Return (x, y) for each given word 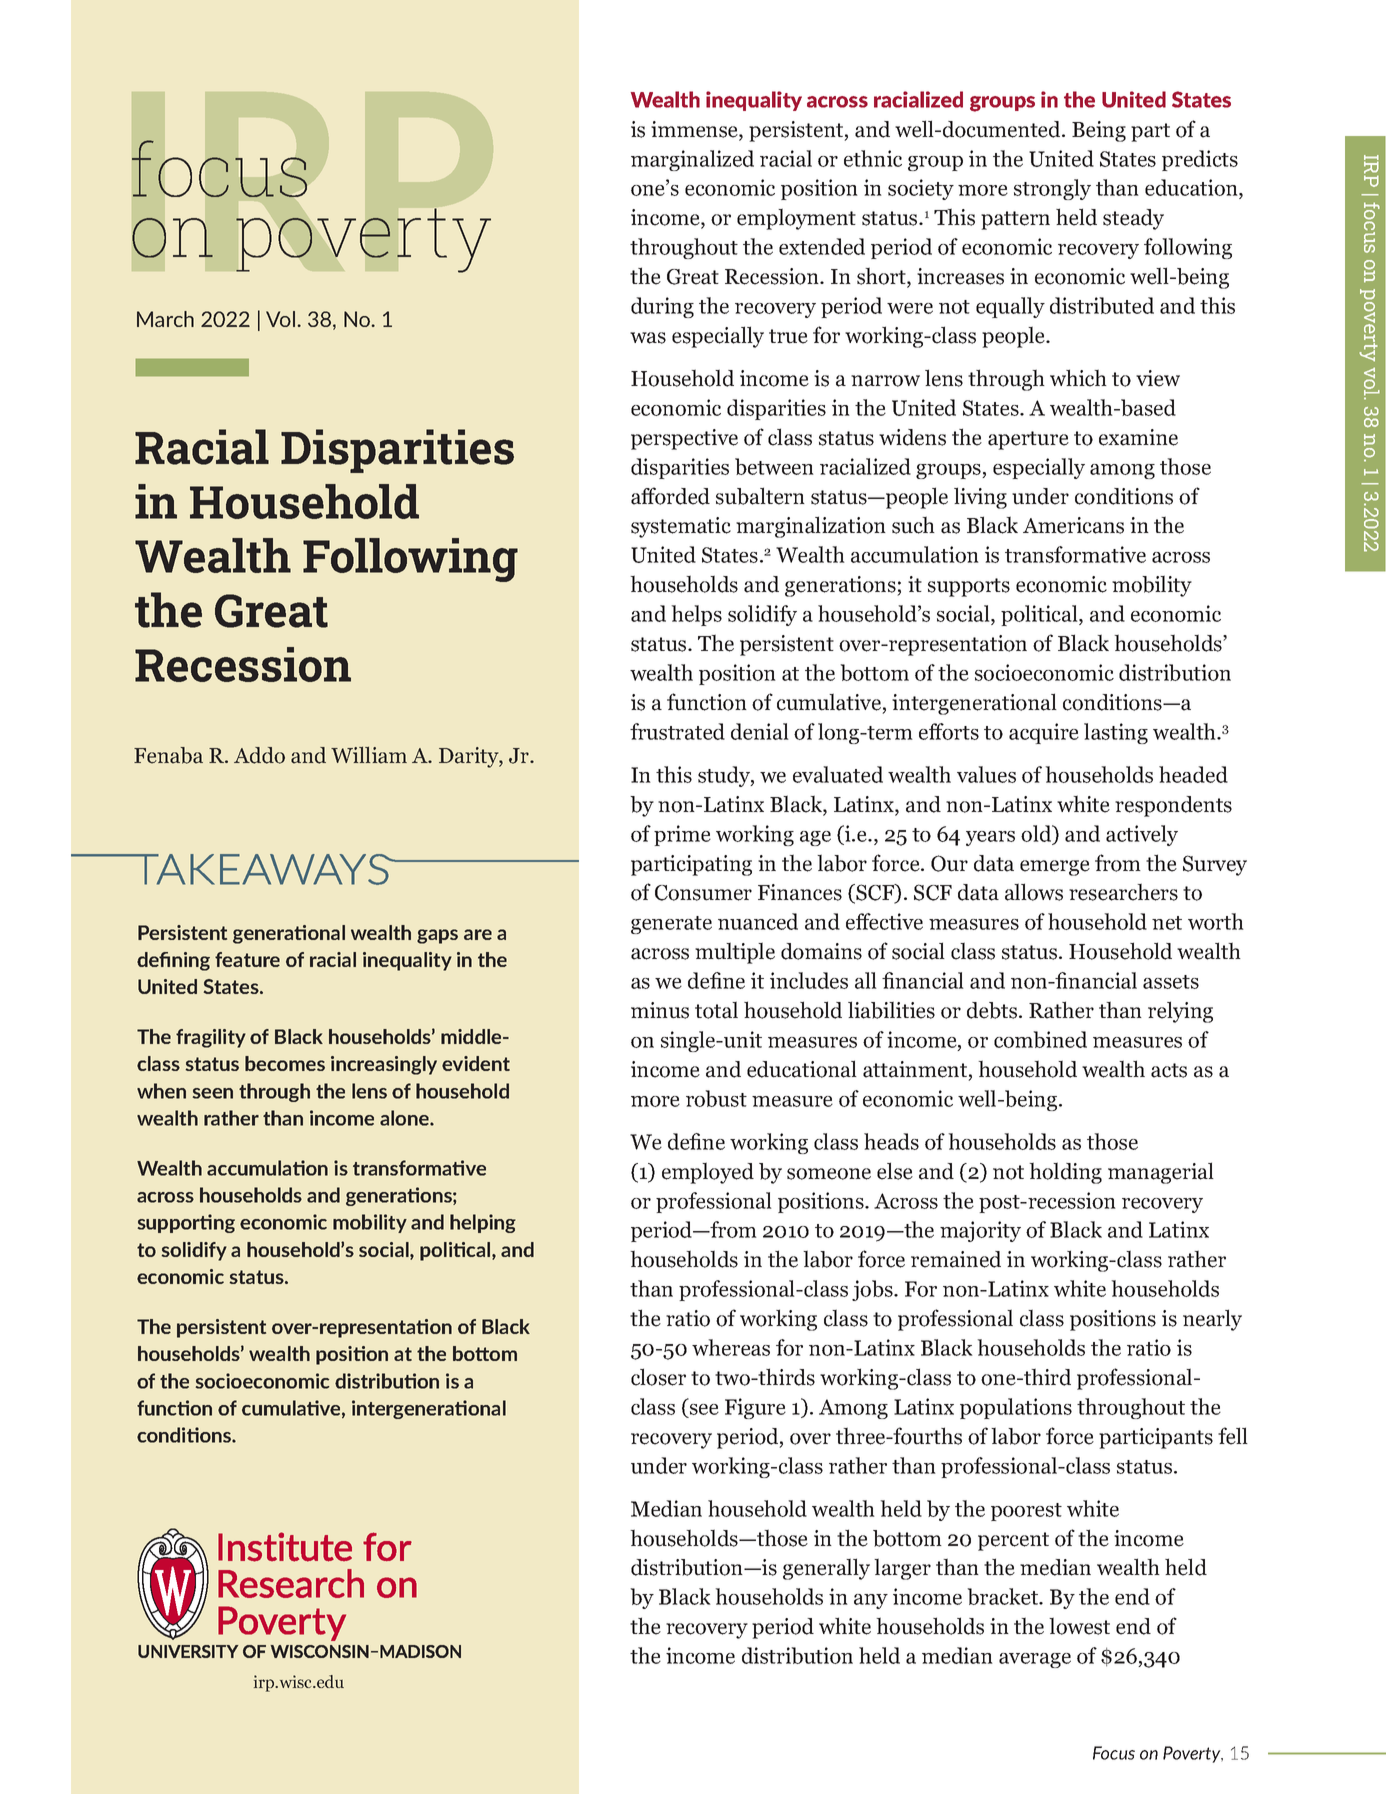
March (165, 319)
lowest (1079, 1626)
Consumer (703, 893)
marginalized (692, 160)
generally (826, 1569)
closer (658, 1377)
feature (247, 959)
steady (1133, 219)
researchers (1123, 892)
